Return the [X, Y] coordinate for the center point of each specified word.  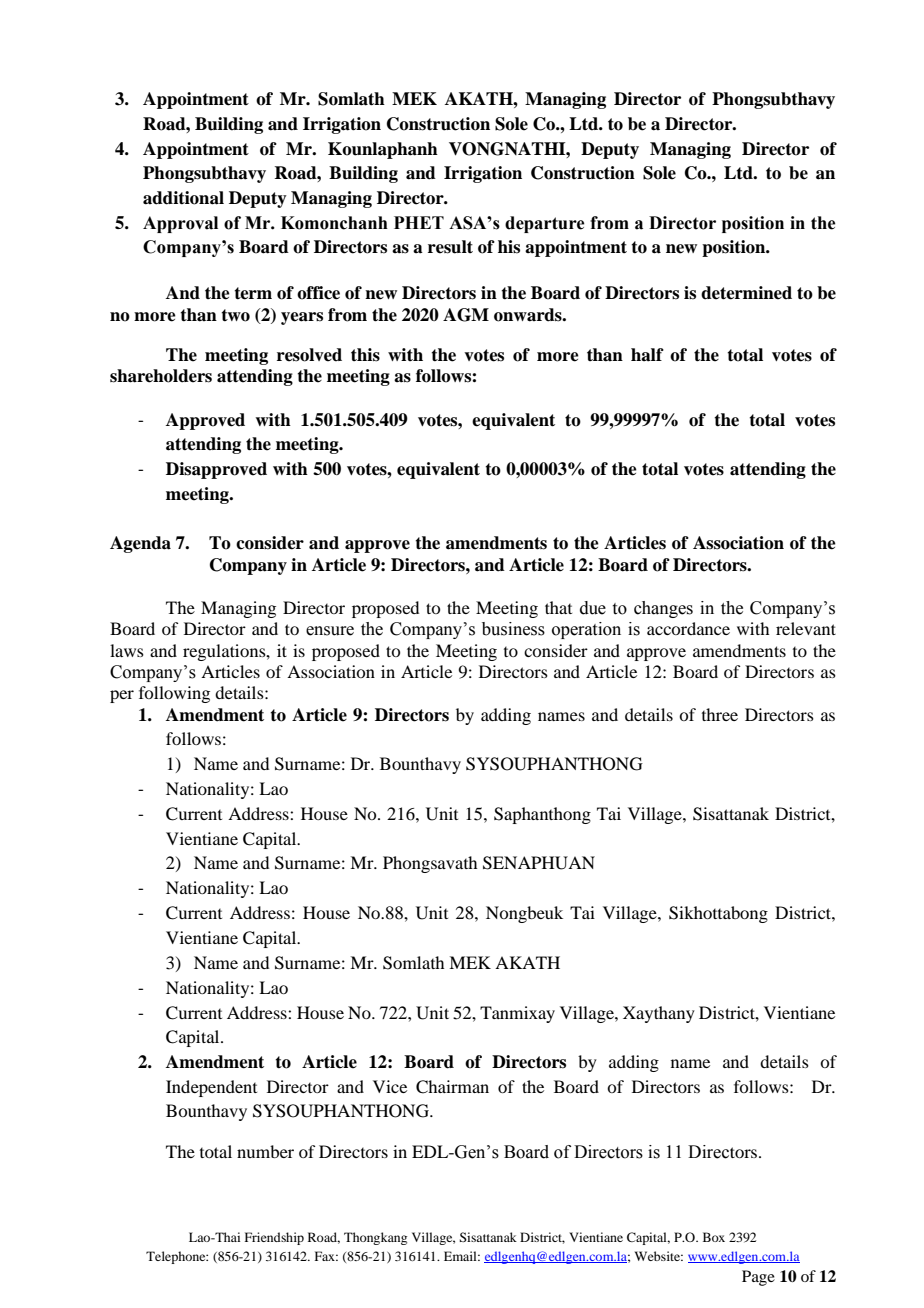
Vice [390, 1086]
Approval [180, 224]
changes [663, 609]
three [720, 714]
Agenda [140, 544]
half [647, 355]
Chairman [452, 1087]
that [558, 607]
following [174, 694]
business [513, 629]
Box [714, 1237]
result [450, 247]
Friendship [274, 1238]
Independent [211, 1088]
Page [758, 1278]
